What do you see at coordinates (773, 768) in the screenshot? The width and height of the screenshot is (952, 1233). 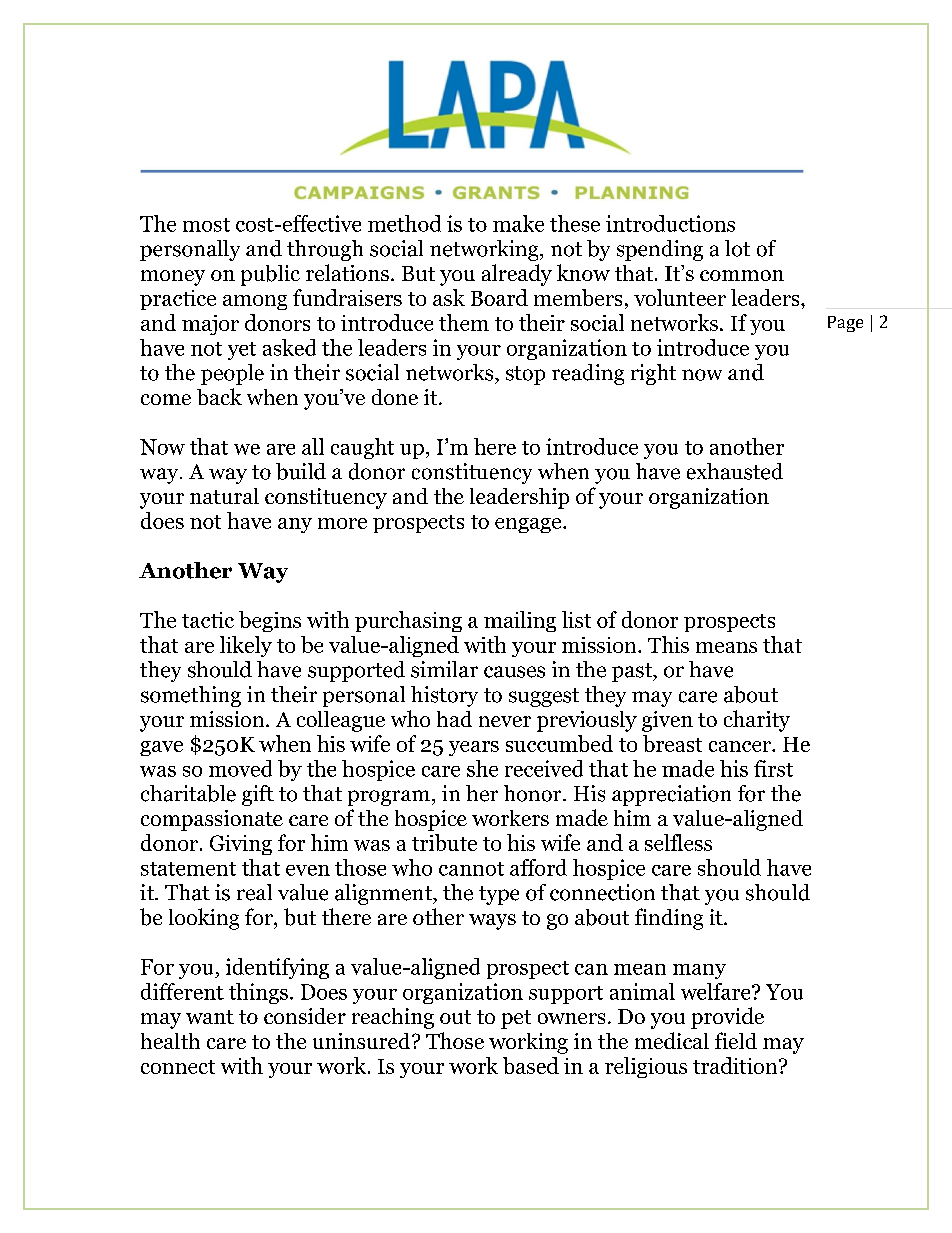 I see `first` at bounding box center [773, 768].
